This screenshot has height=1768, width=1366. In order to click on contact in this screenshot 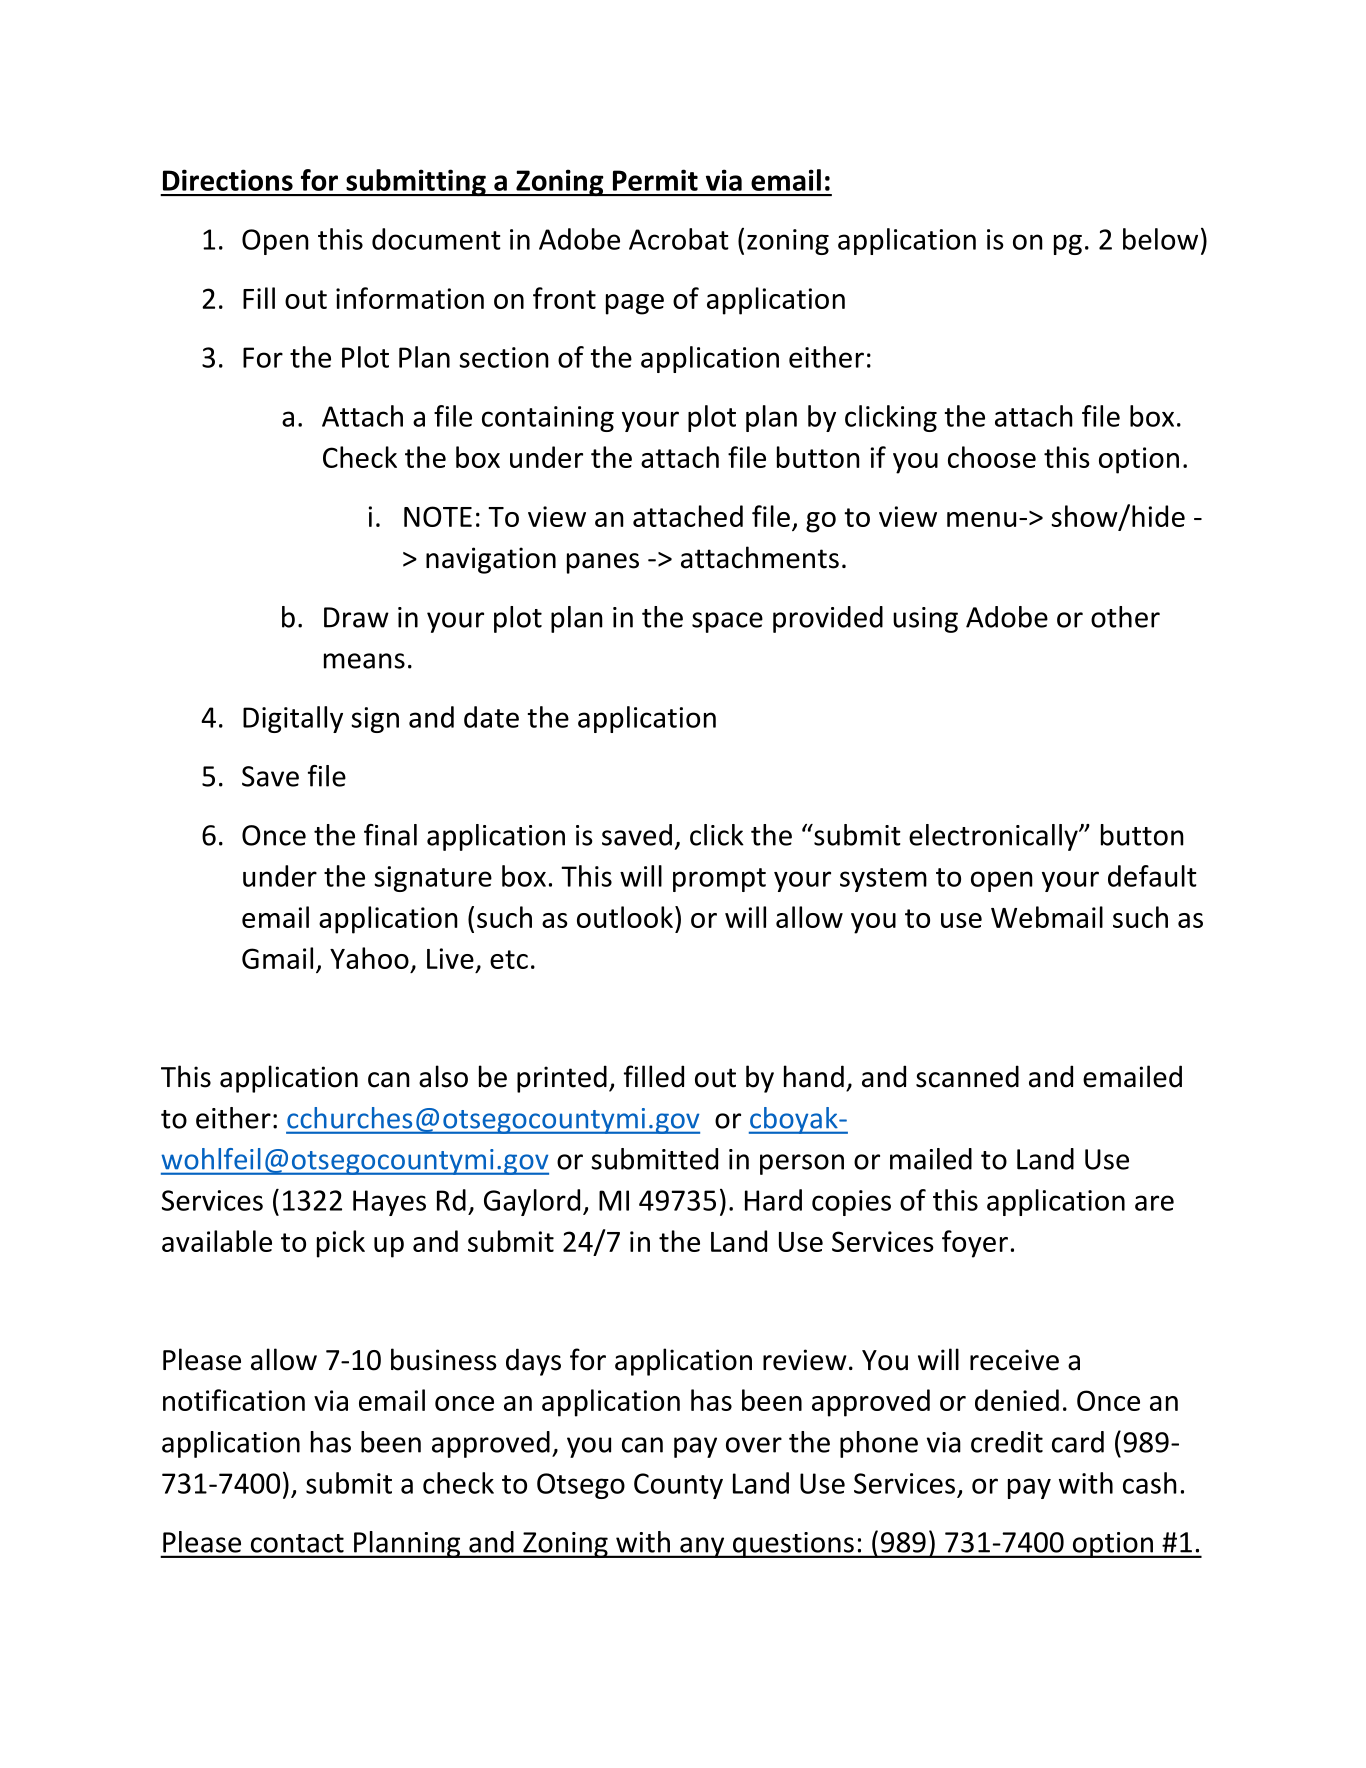, I will do `click(297, 1543)`.
